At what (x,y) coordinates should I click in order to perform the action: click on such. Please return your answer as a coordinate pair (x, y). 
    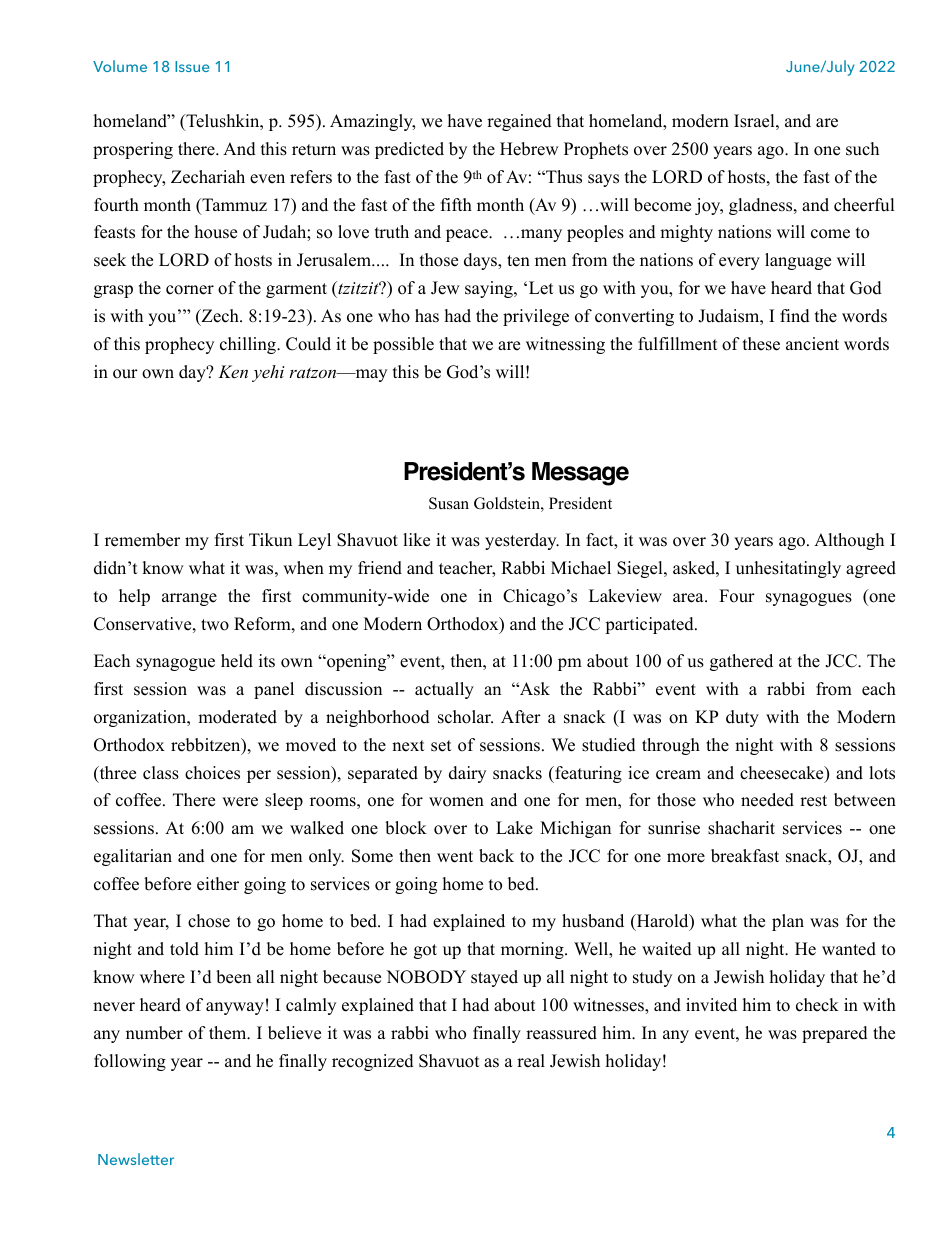
    Looking at the image, I should click on (862, 149).
